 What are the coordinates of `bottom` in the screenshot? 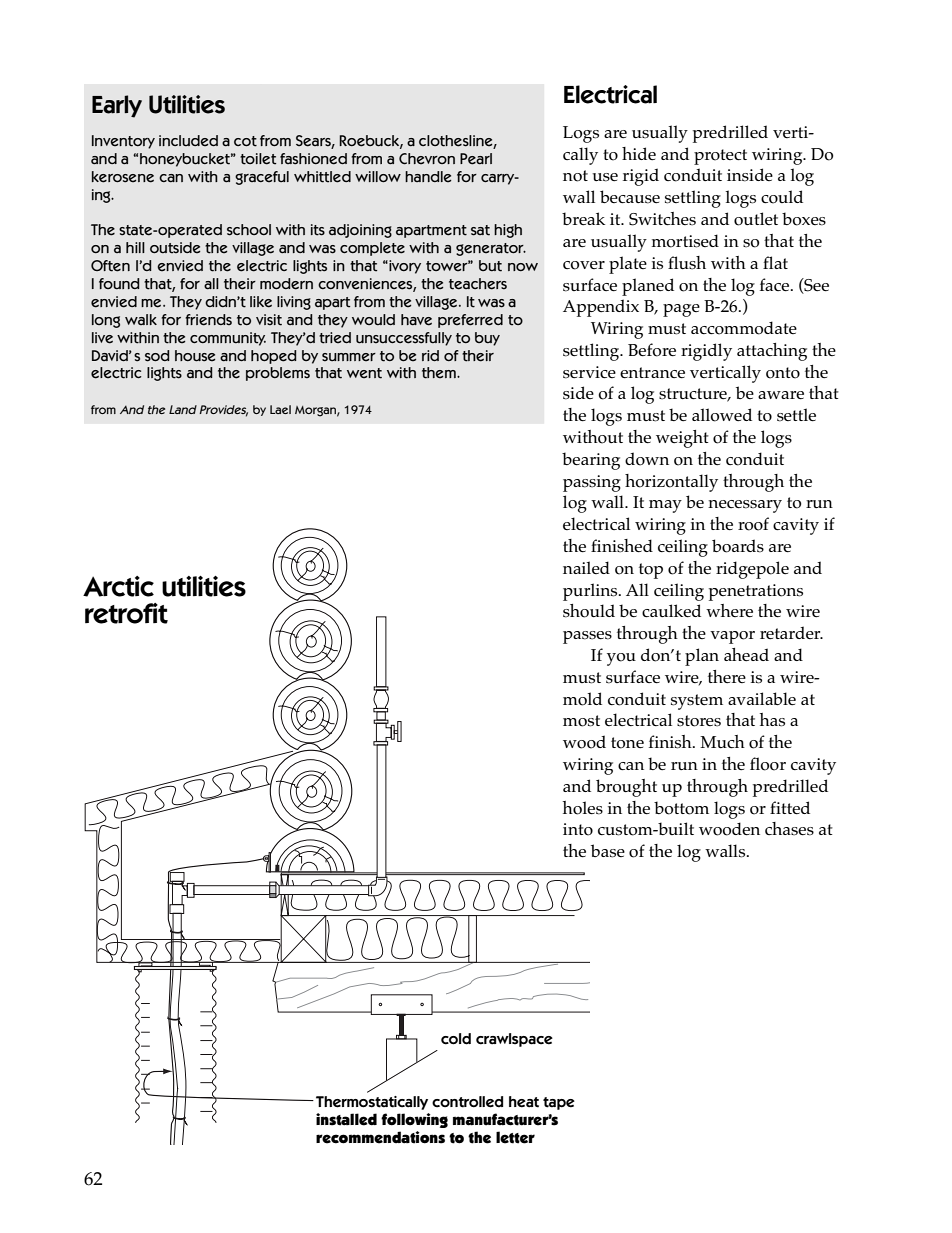 It's located at (681, 808).
